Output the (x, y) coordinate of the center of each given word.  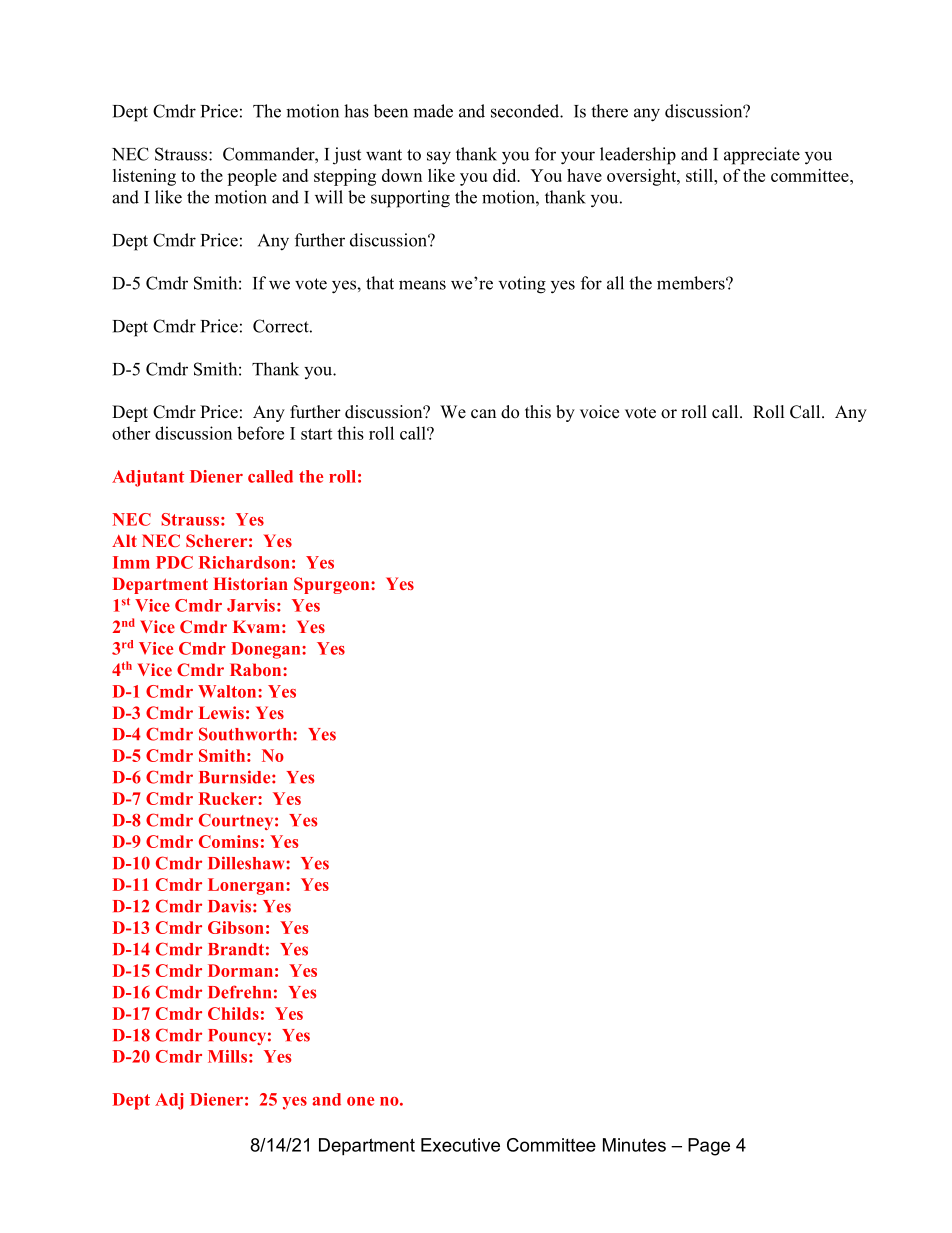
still (701, 175)
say (439, 158)
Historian (250, 583)
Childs (233, 1013)
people (252, 177)
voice (599, 412)
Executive (460, 1145)
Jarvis (251, 605)
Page (709, 1147)
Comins (228, 841)
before (260, 433)
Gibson (236, 927)
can (483, 414)
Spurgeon (333, 585)
